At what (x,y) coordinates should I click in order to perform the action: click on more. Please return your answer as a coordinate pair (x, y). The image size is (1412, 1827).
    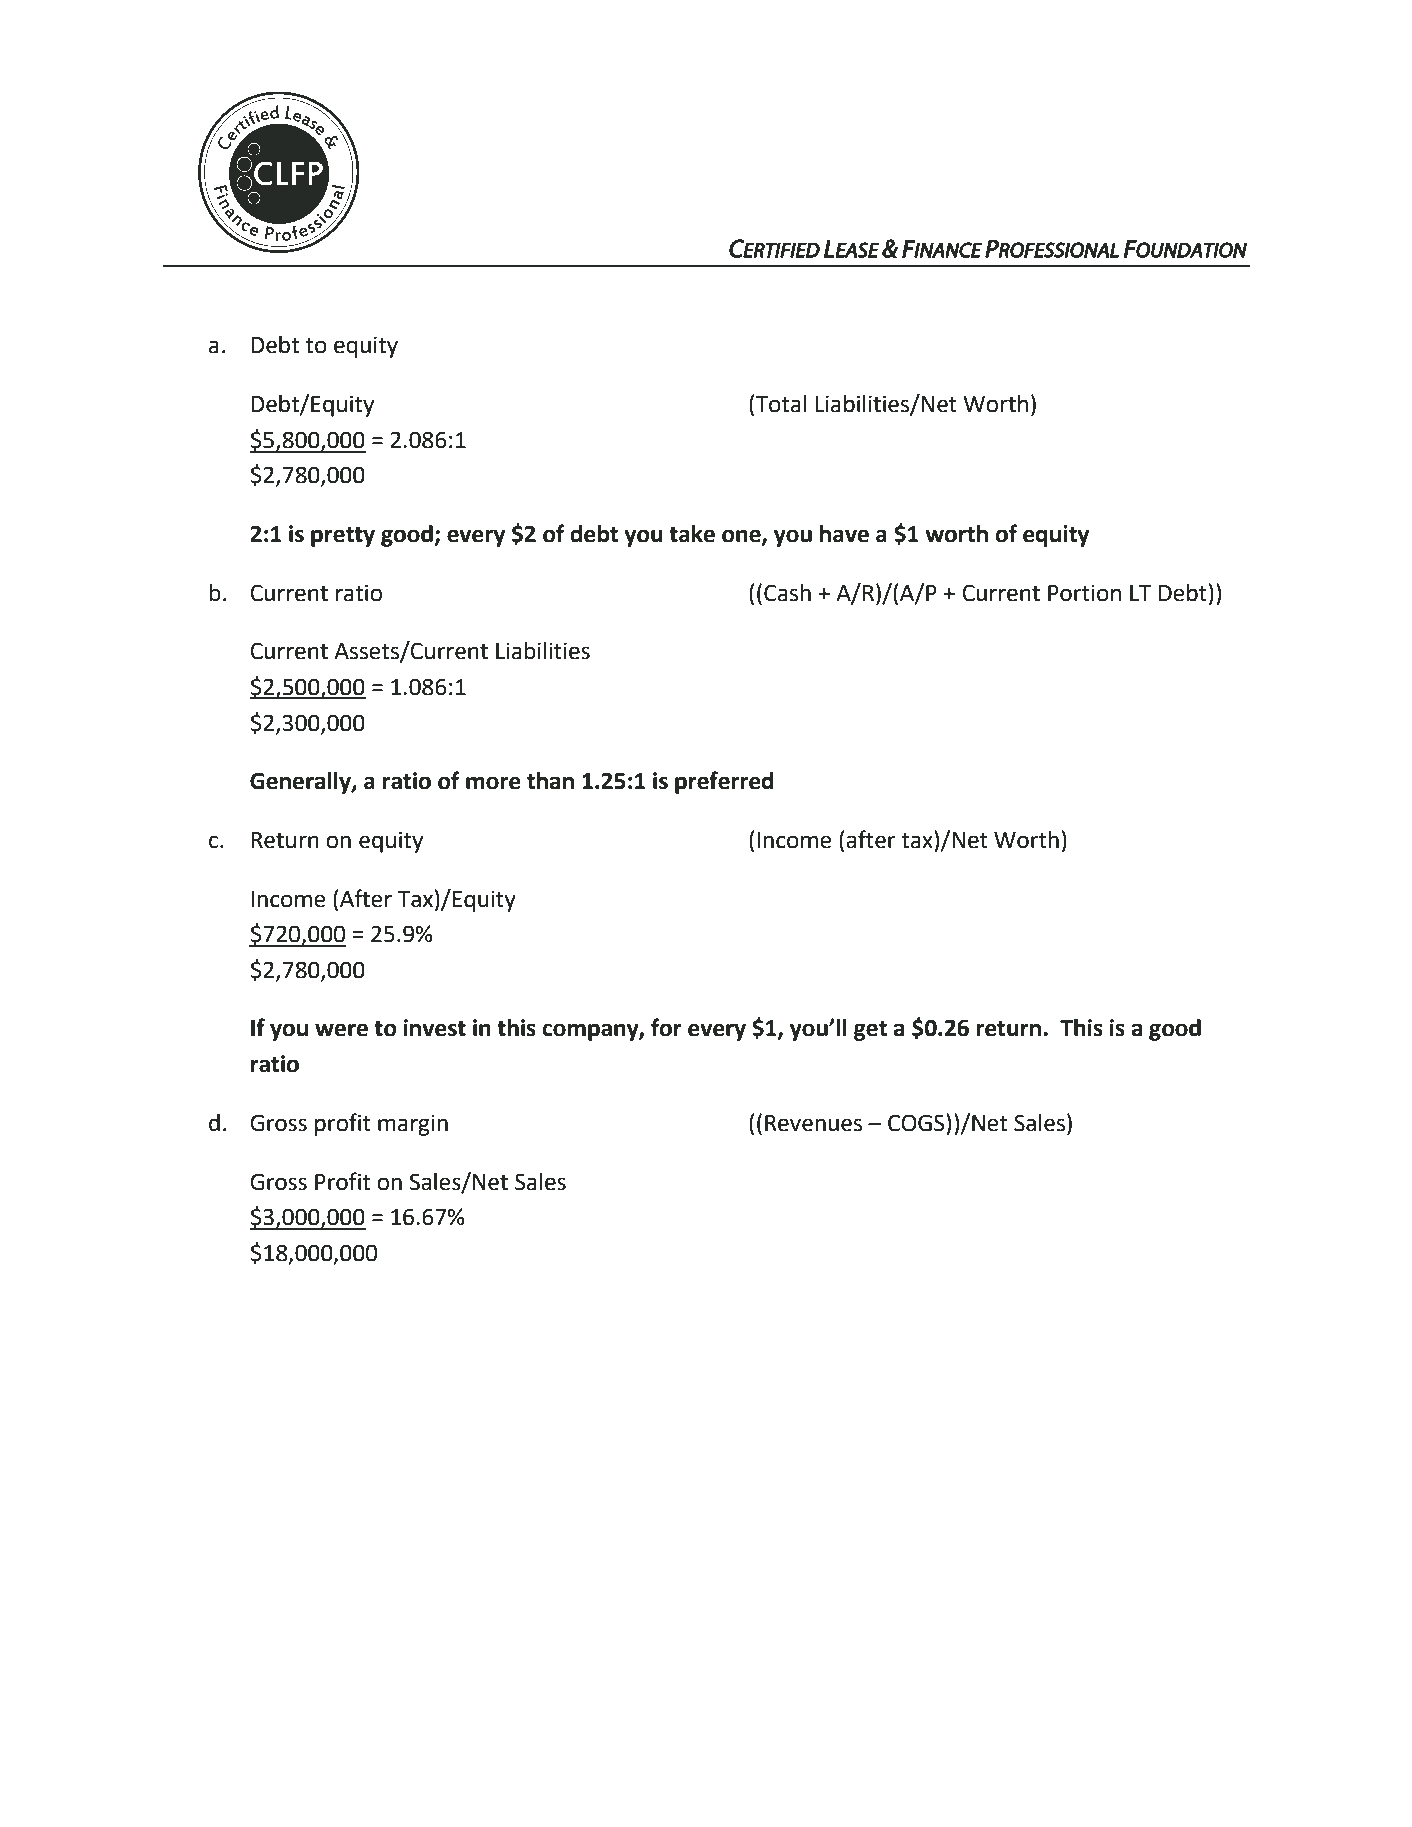
    Looking at the image, I should click on (493, 783).
